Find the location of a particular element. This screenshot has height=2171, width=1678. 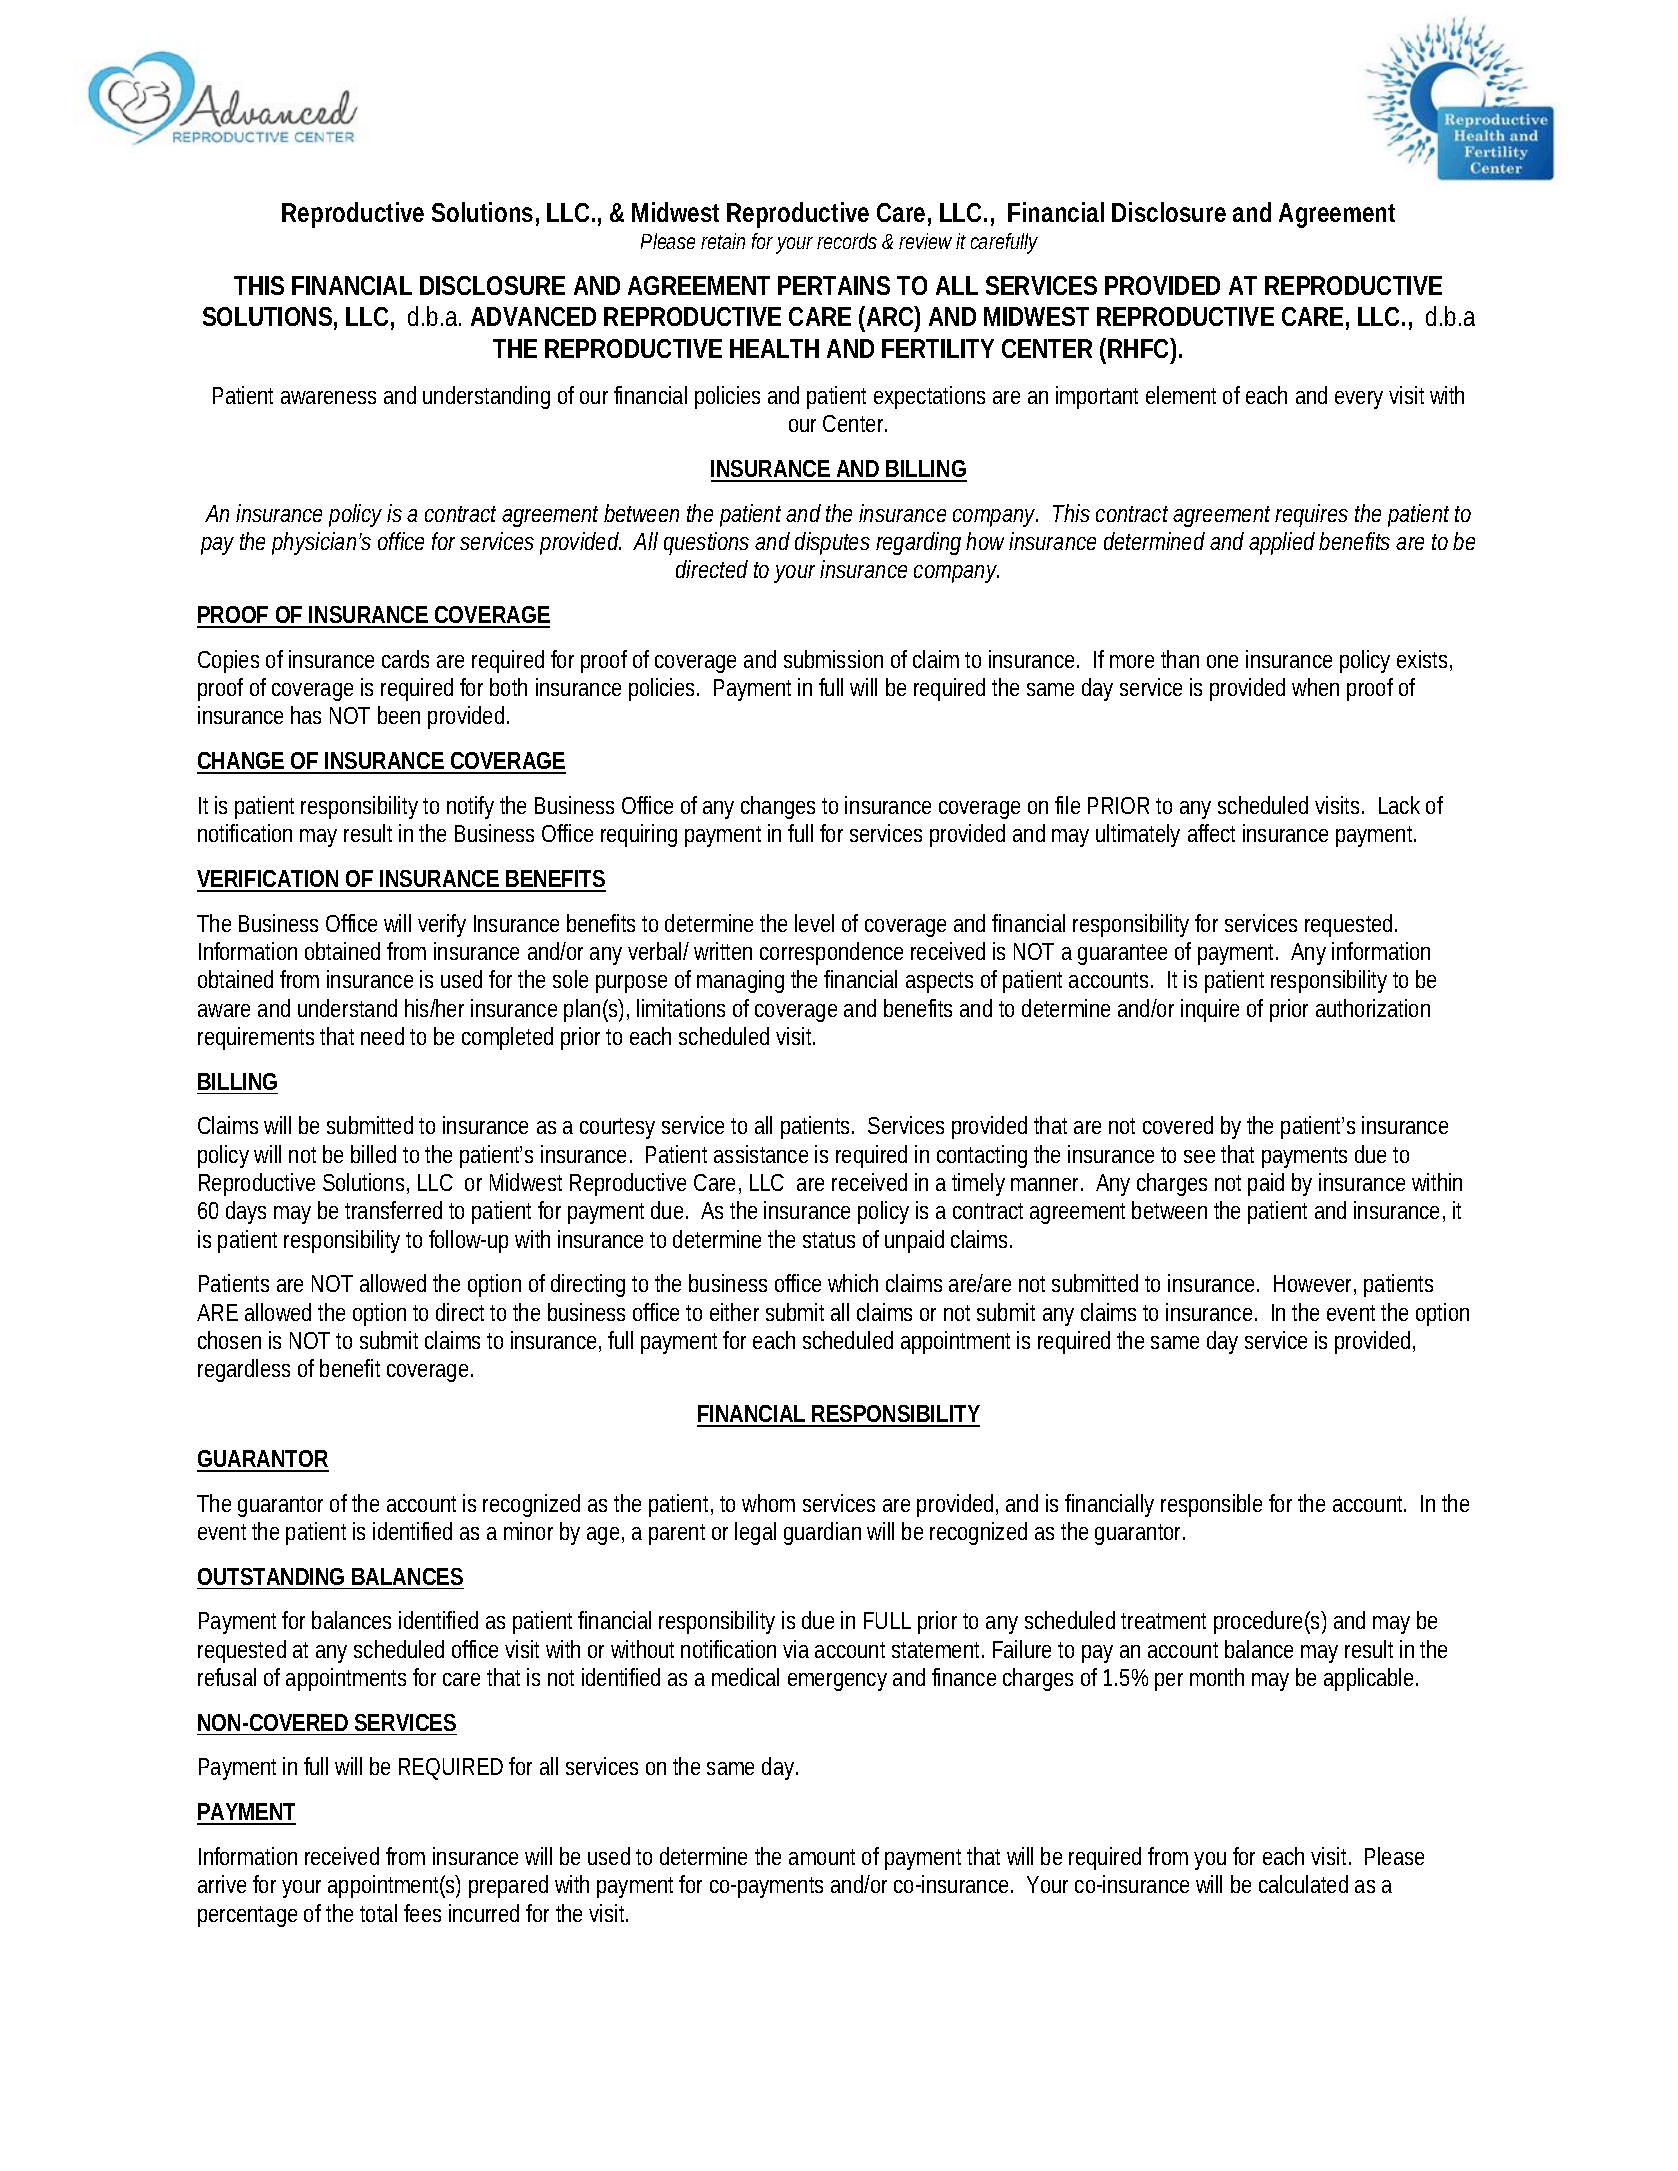

responsible is located at coordinates (1211, 1505).
